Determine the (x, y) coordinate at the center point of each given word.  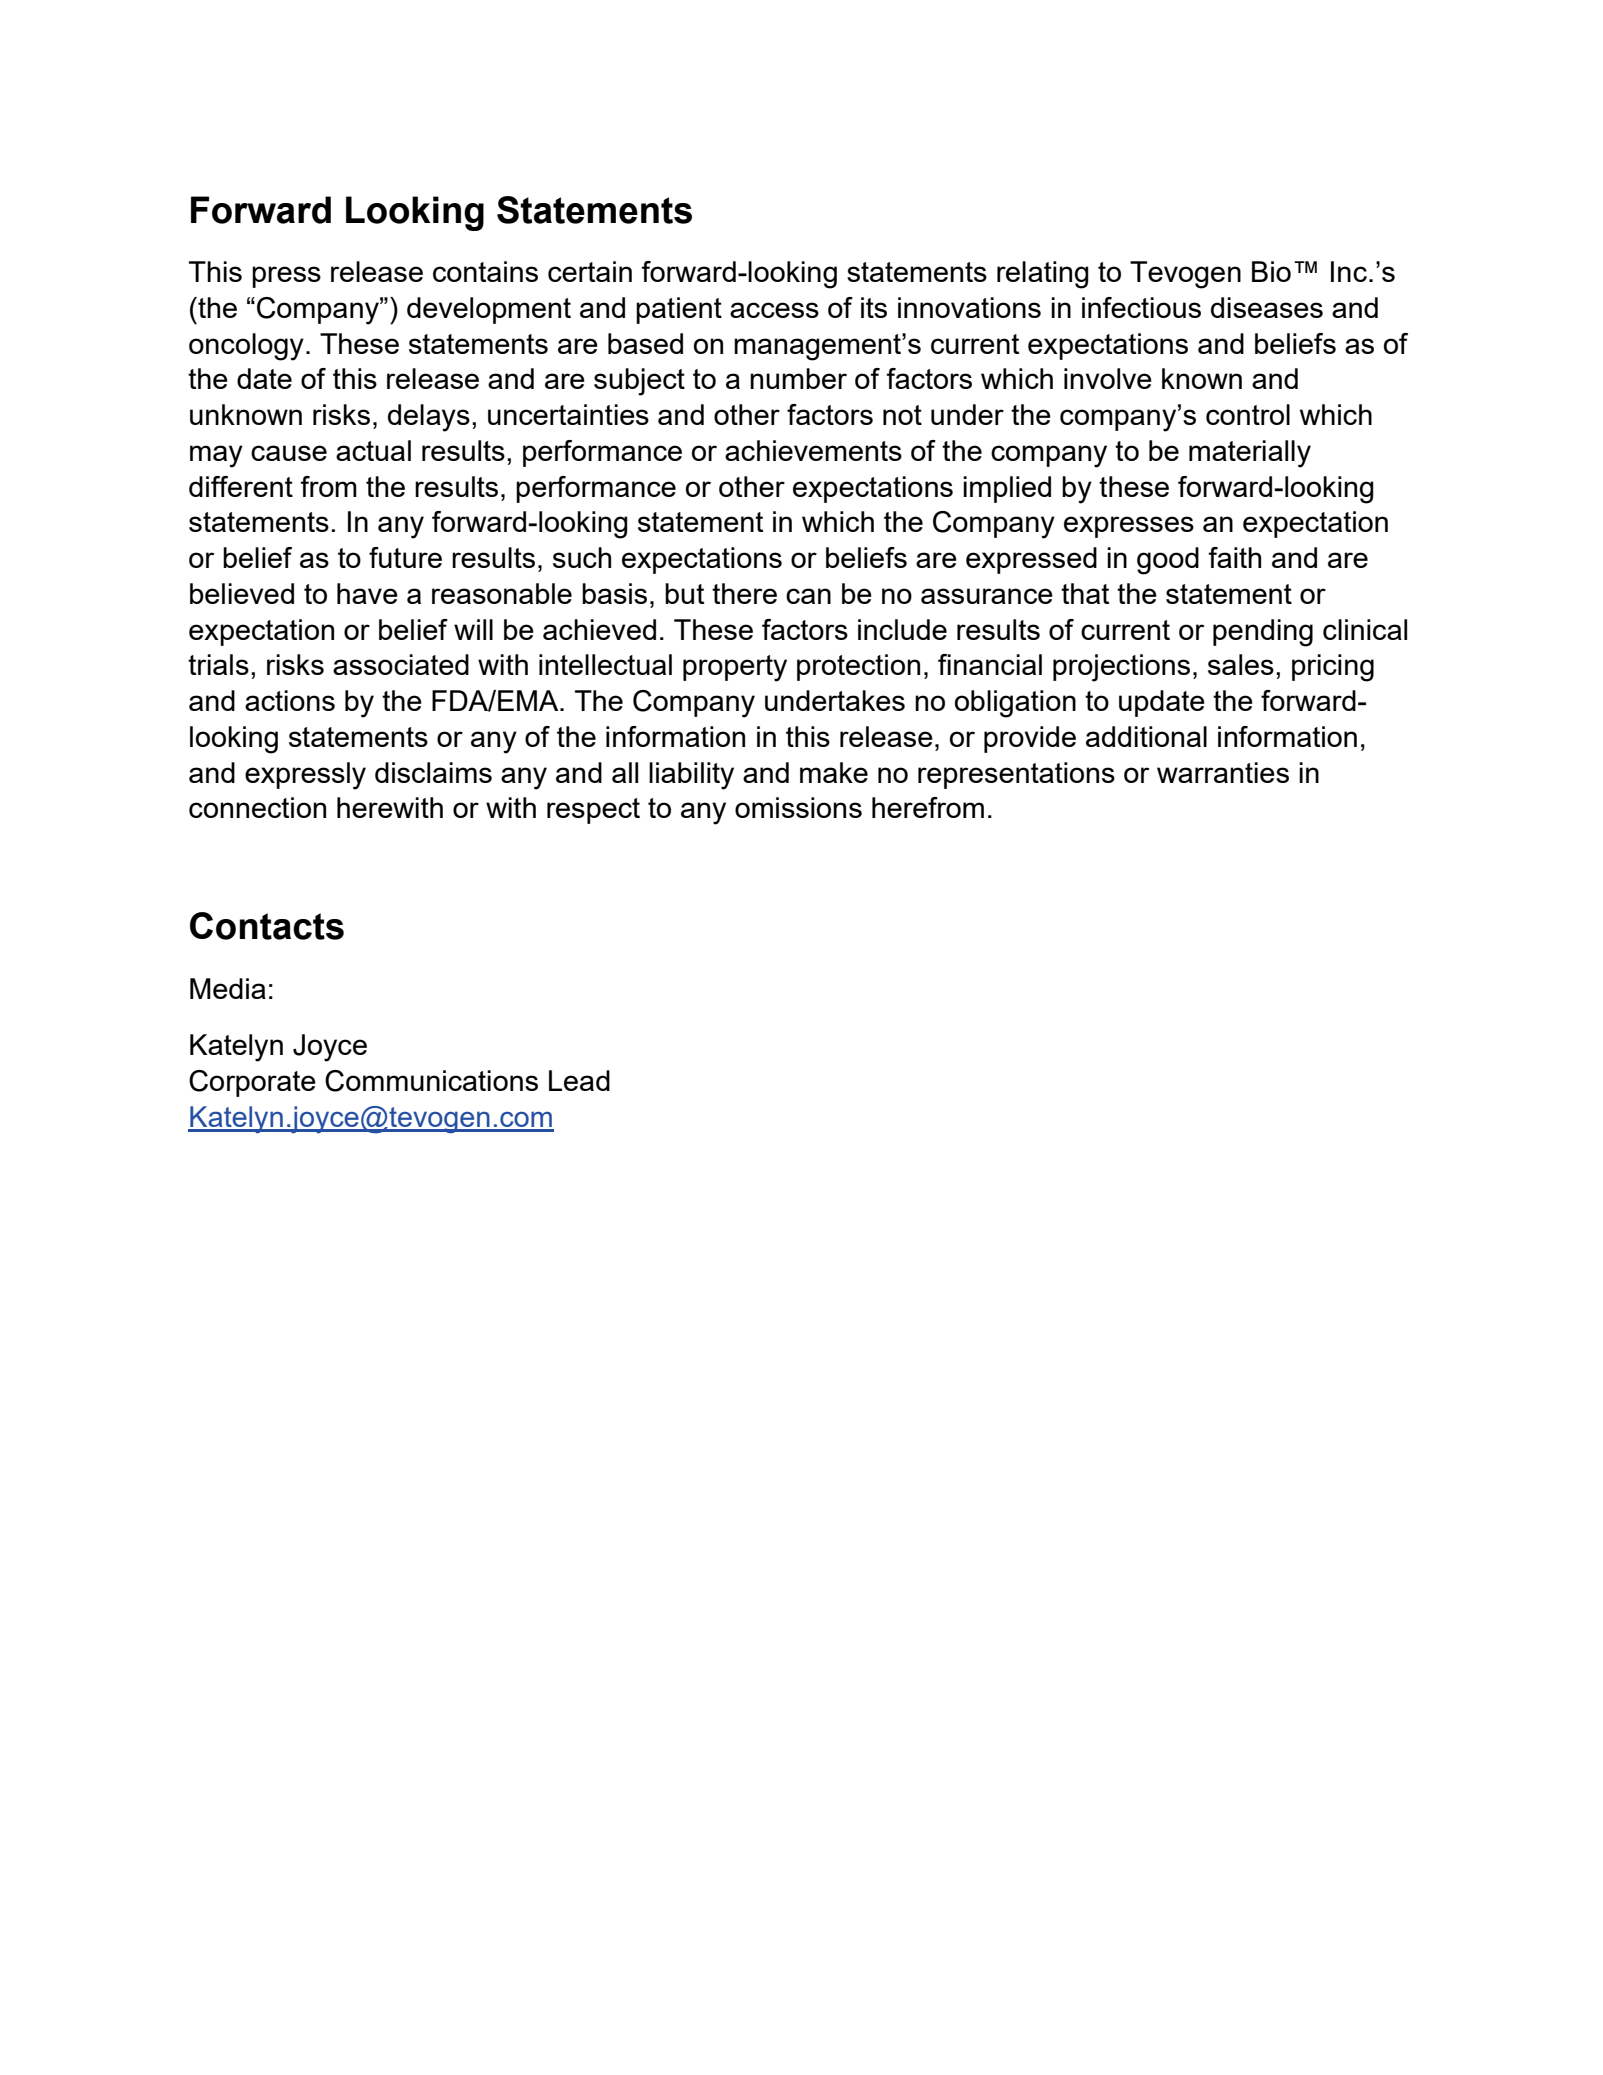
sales (1241, 664)
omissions (798, 807)
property (735, 668)
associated (401, 664)
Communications (431, 1081)
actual (373, 450)
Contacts (267, 926)
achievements (813, 450)
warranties (1223, 772)
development (489, 310)
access (774, 310)
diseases (1267, 307)
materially (1250, 454)
